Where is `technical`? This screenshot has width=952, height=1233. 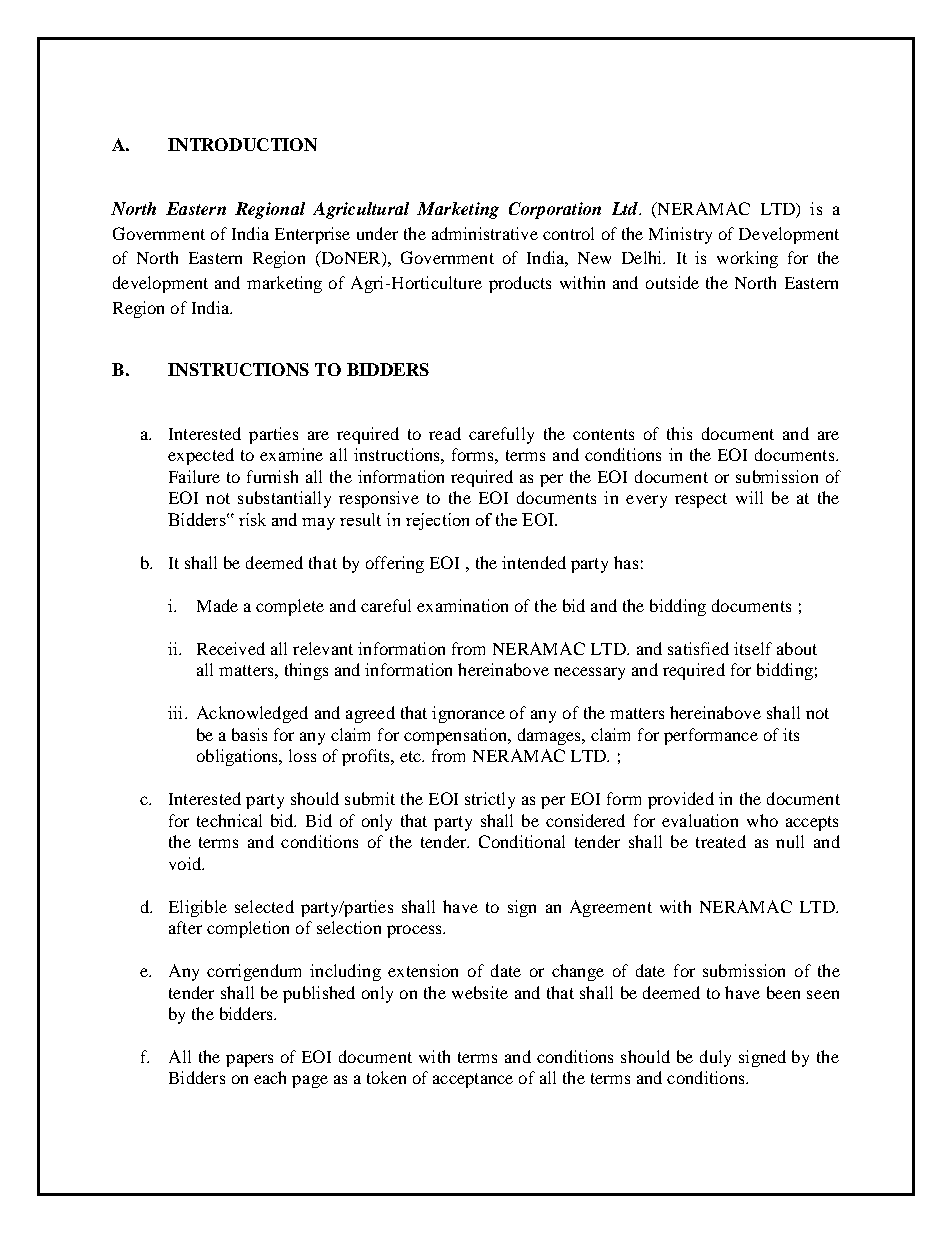
technical is located at coordinates (229, 820).
